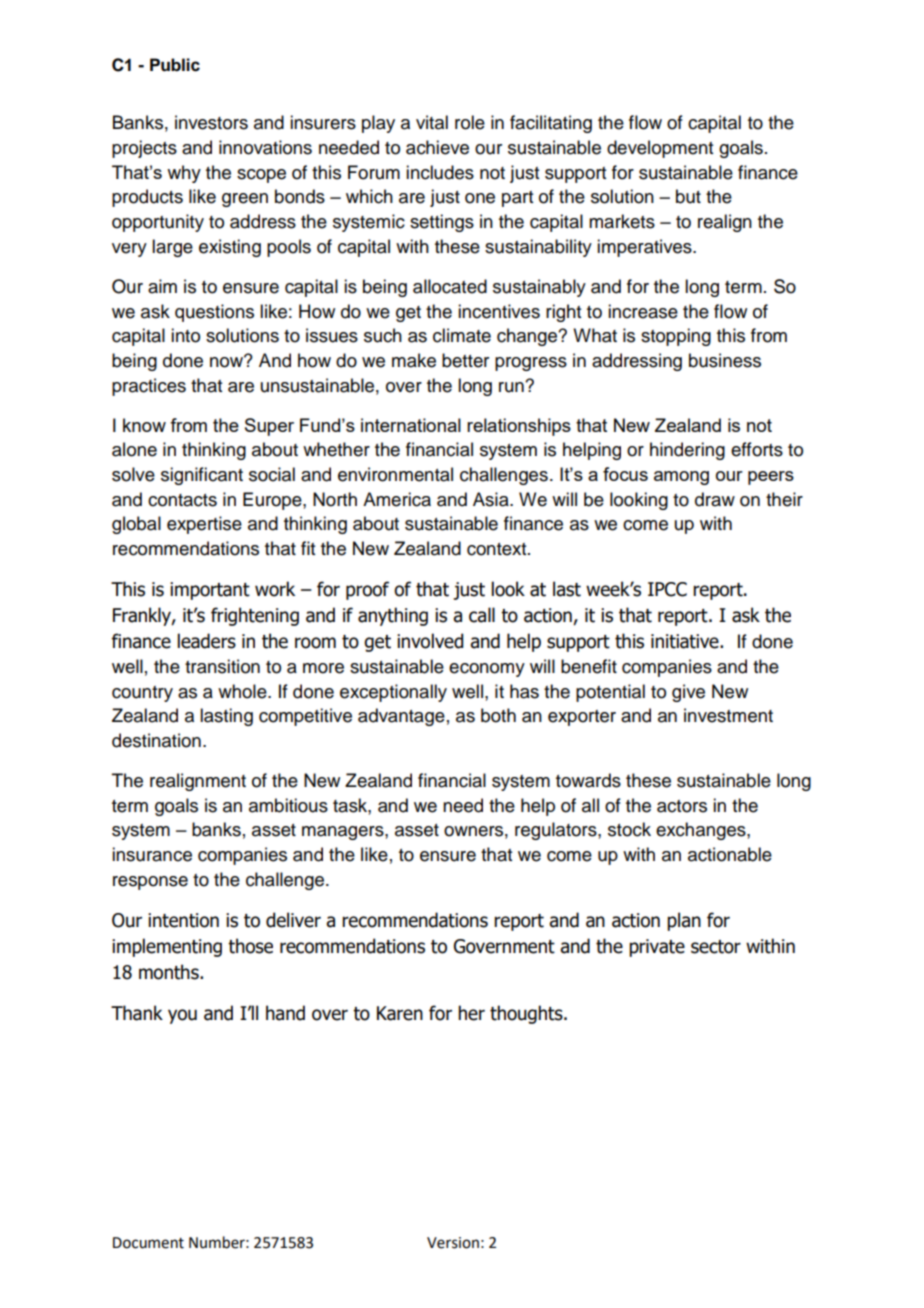 This document has height=1308, width=924. What do you see at coordinates (470, 122) in the document?
I see `role` at bounding box center [470, 122].
